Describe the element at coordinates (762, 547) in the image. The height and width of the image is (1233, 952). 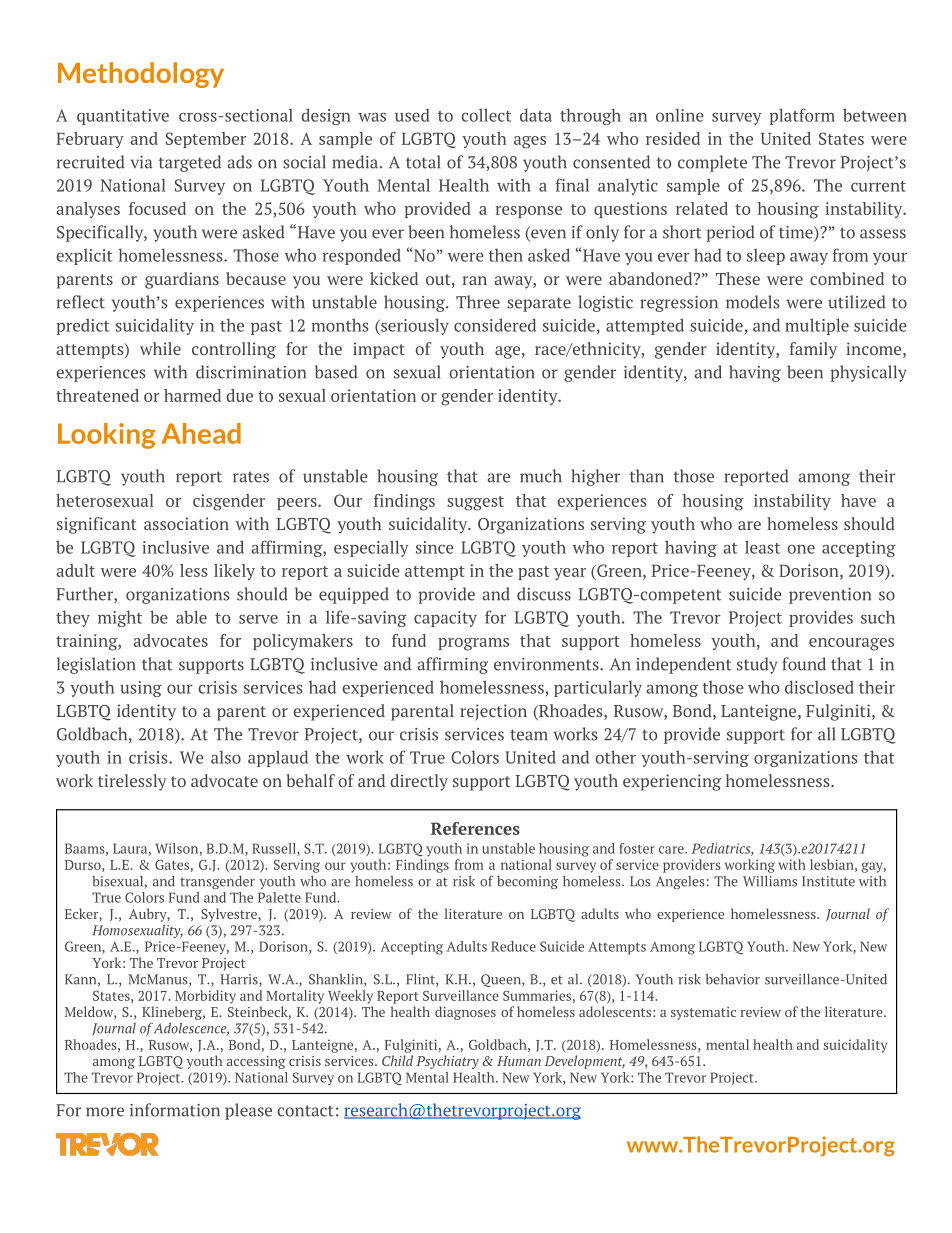
I see `least` at that location.
